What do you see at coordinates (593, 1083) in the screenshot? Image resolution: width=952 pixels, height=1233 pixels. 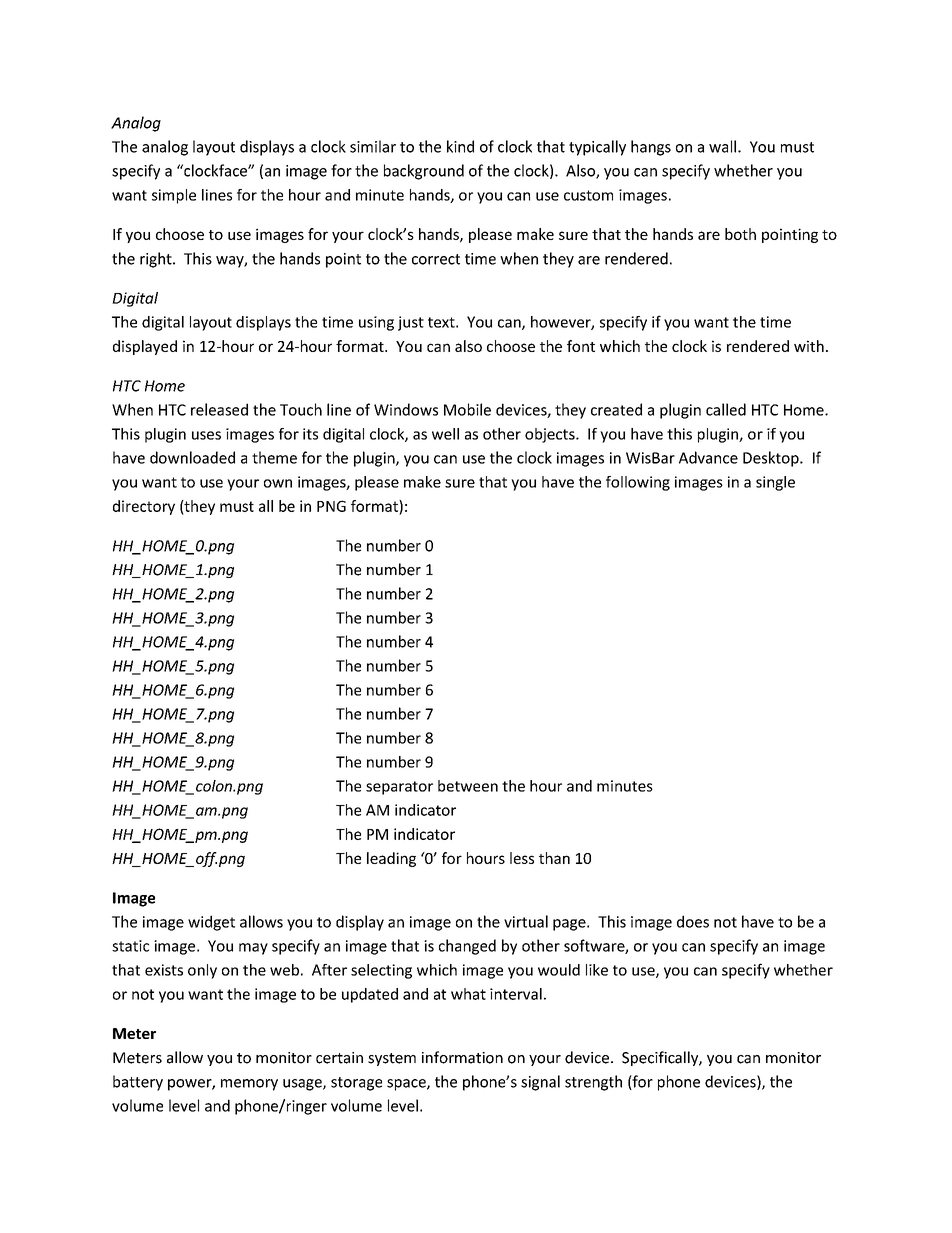 I see `strength` at bounding box center [593, 1083].
